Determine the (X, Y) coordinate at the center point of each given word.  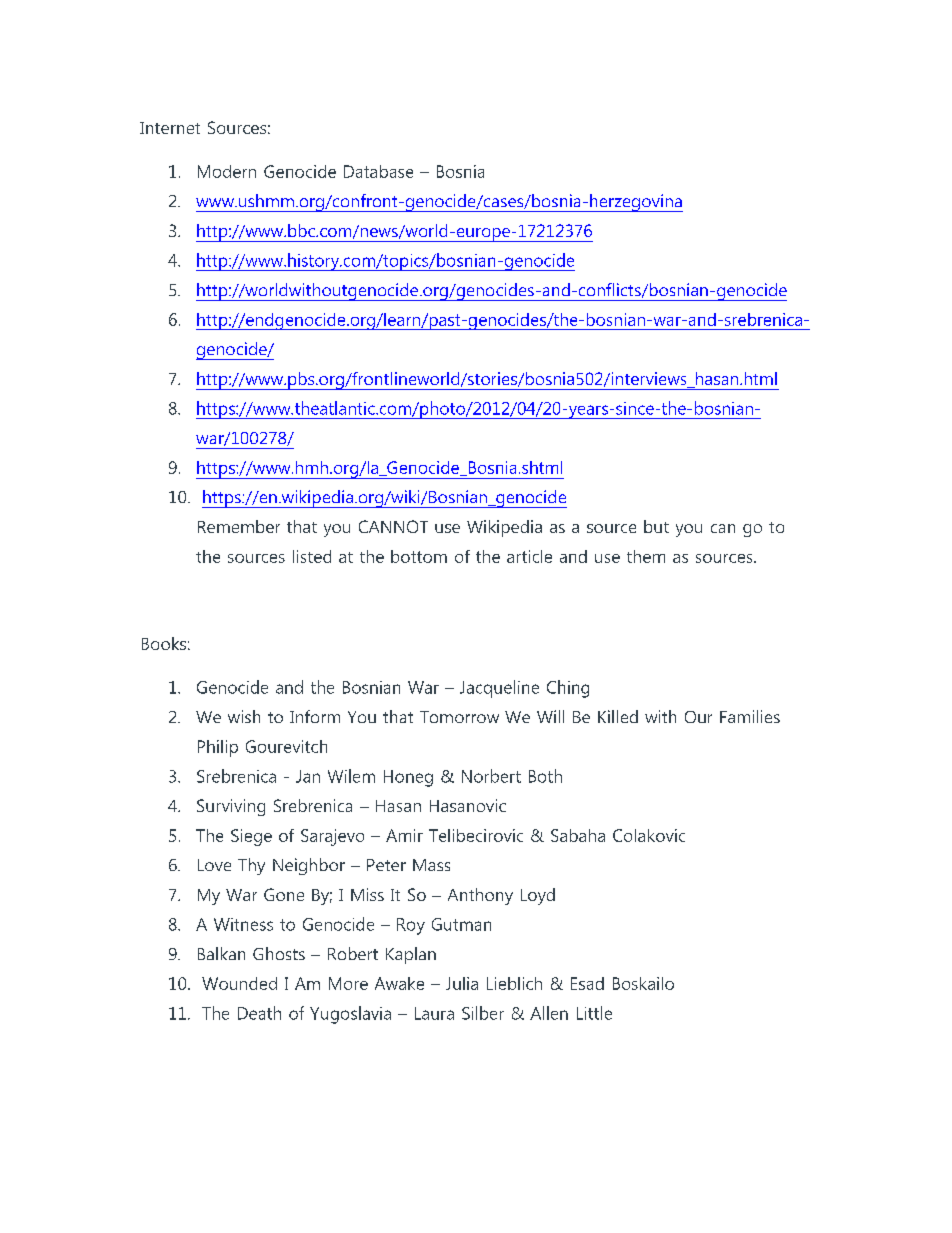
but (656, 526)
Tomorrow (459, 717)
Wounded (239, 983)
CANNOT (393, 526)
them (646, 556)
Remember (239, 526)
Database (378, 171)
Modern (227, 171)
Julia (462, 983)
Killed (618, 716)
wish (244, 716)
